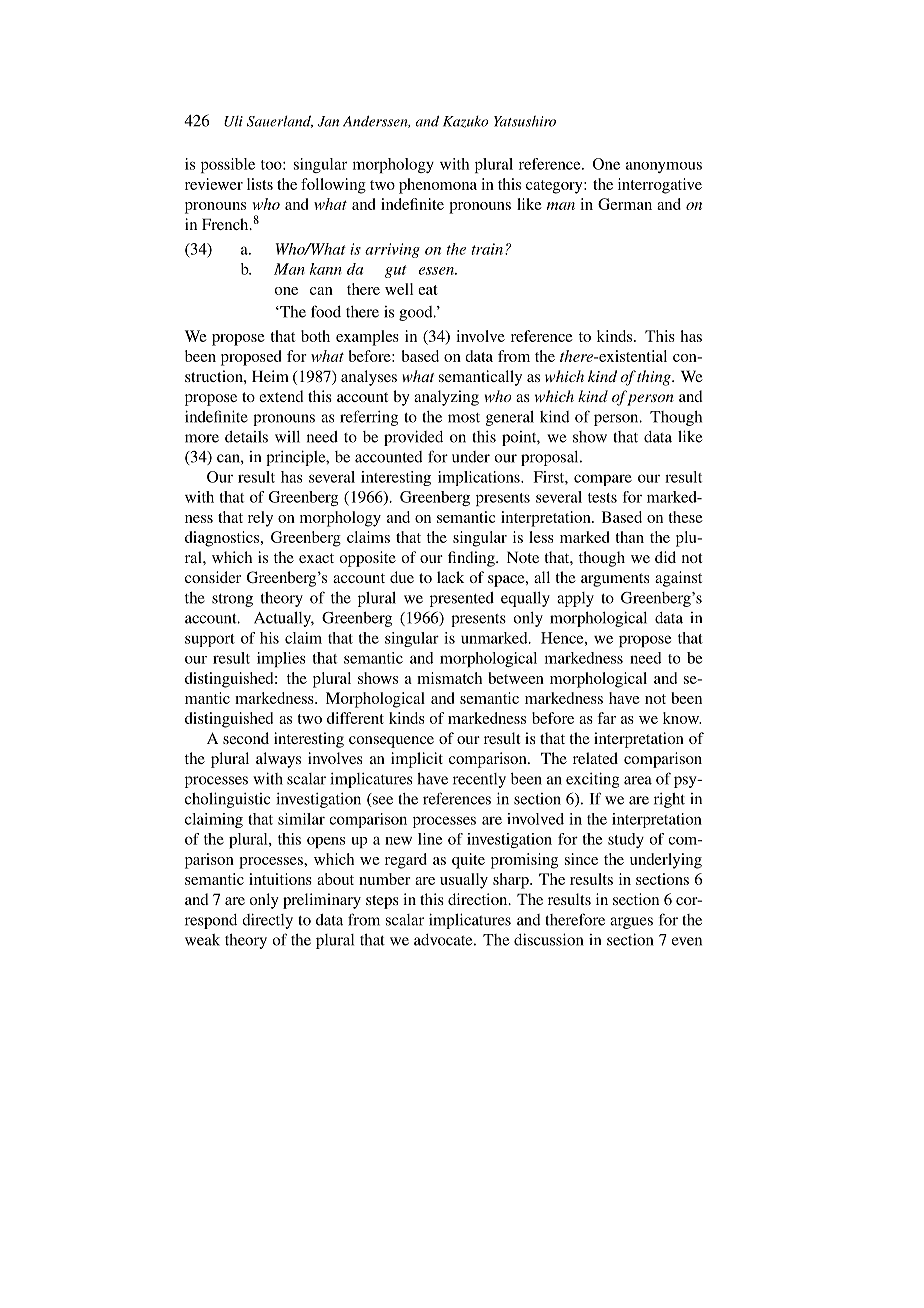 The image size is (924, 1308). What do you see at coordinates (479, 899) in the screenshot?
I see `direction` at bounding box center [479, 899].
